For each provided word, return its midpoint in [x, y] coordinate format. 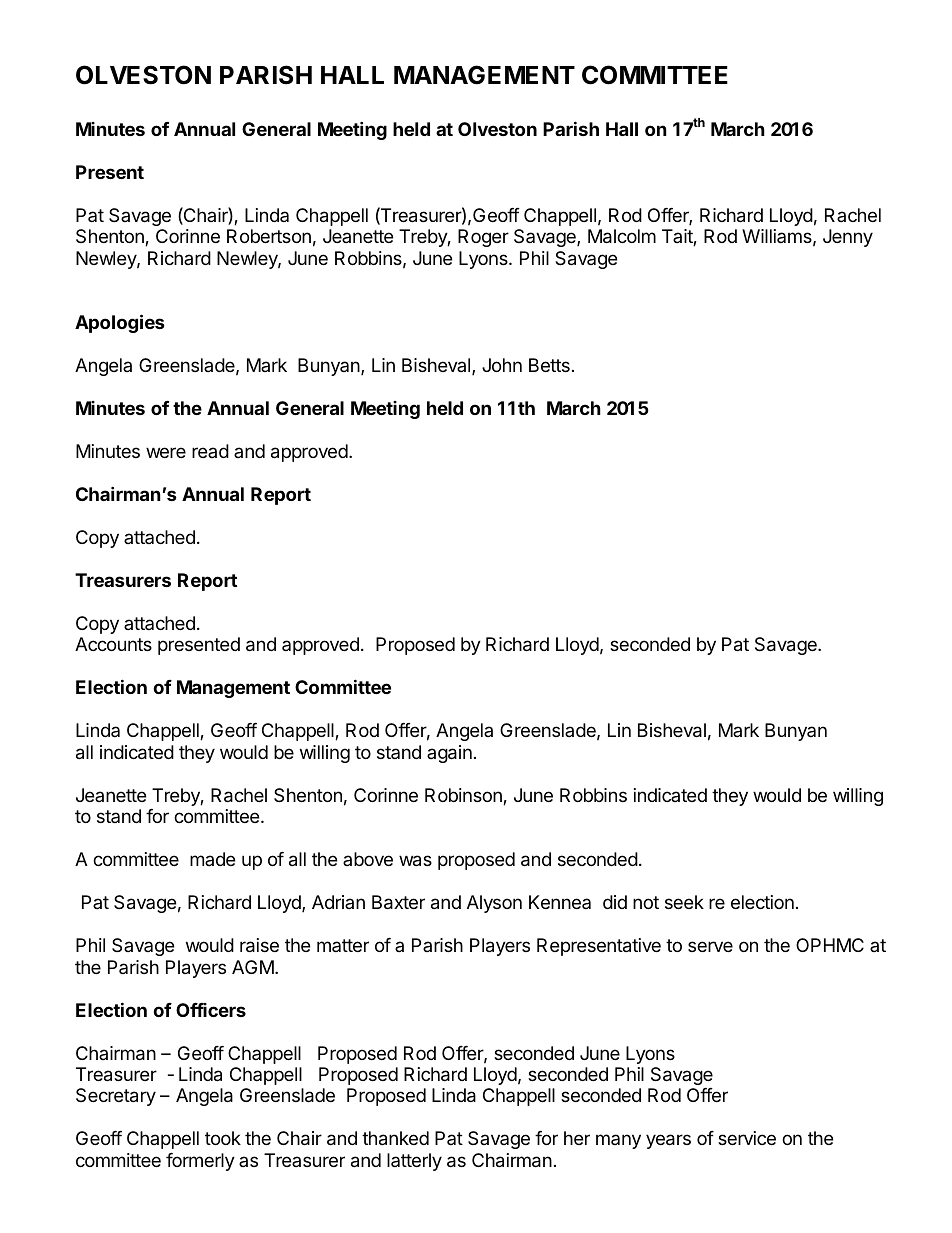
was [415, 861]
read [210, 451]
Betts [549, 365]
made [212, 859]
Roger [483, 238]
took [223, 1138]
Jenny [848, 238]
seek [684, 902]
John [502, 365]
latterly [414, 1162]
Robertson [269, 236]
